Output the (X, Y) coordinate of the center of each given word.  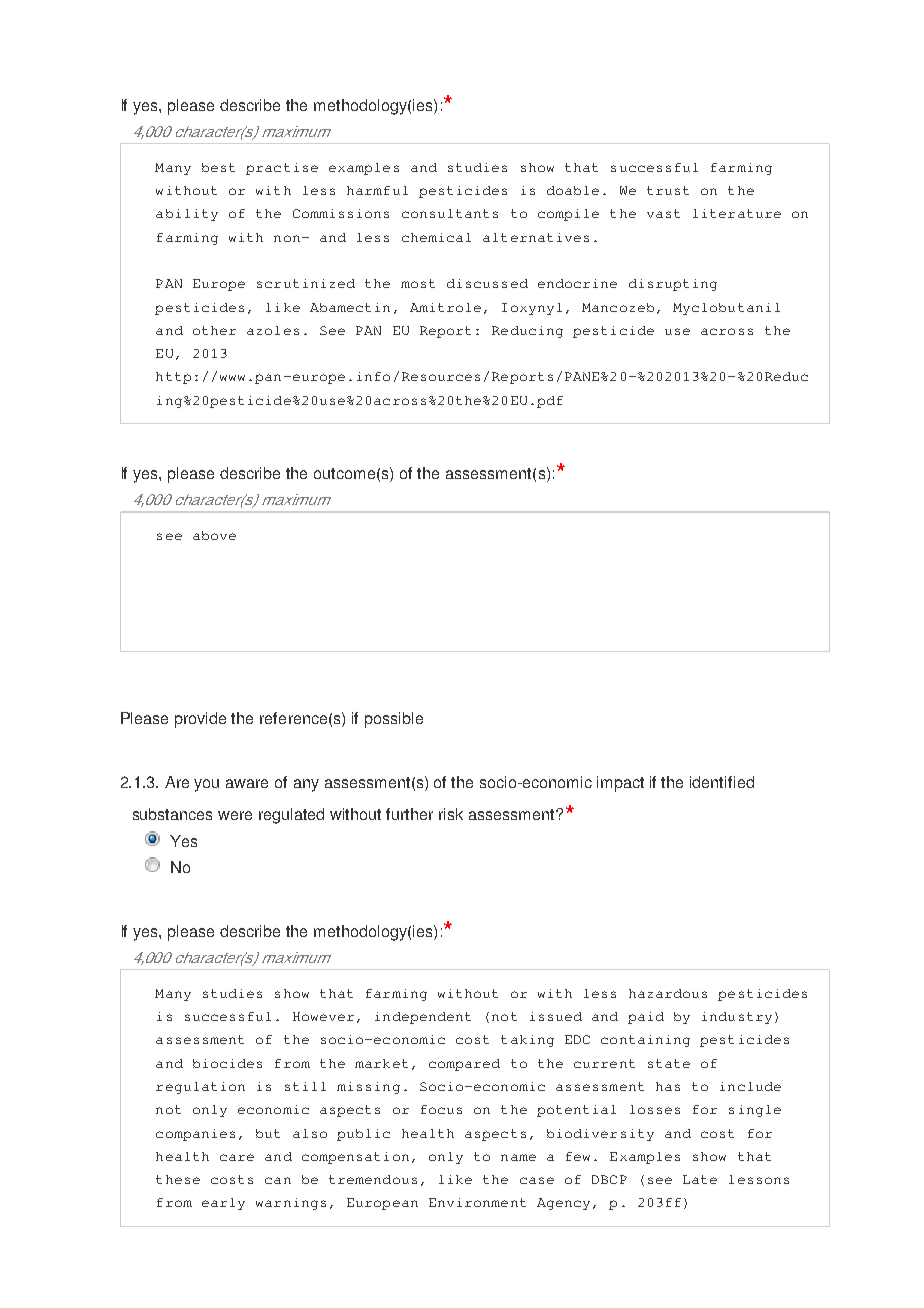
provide (200, 720)
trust (668, 190)
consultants (450, 213)
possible (394, 720)
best (218, 167)
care (237, 1157)
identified (722, 782)
